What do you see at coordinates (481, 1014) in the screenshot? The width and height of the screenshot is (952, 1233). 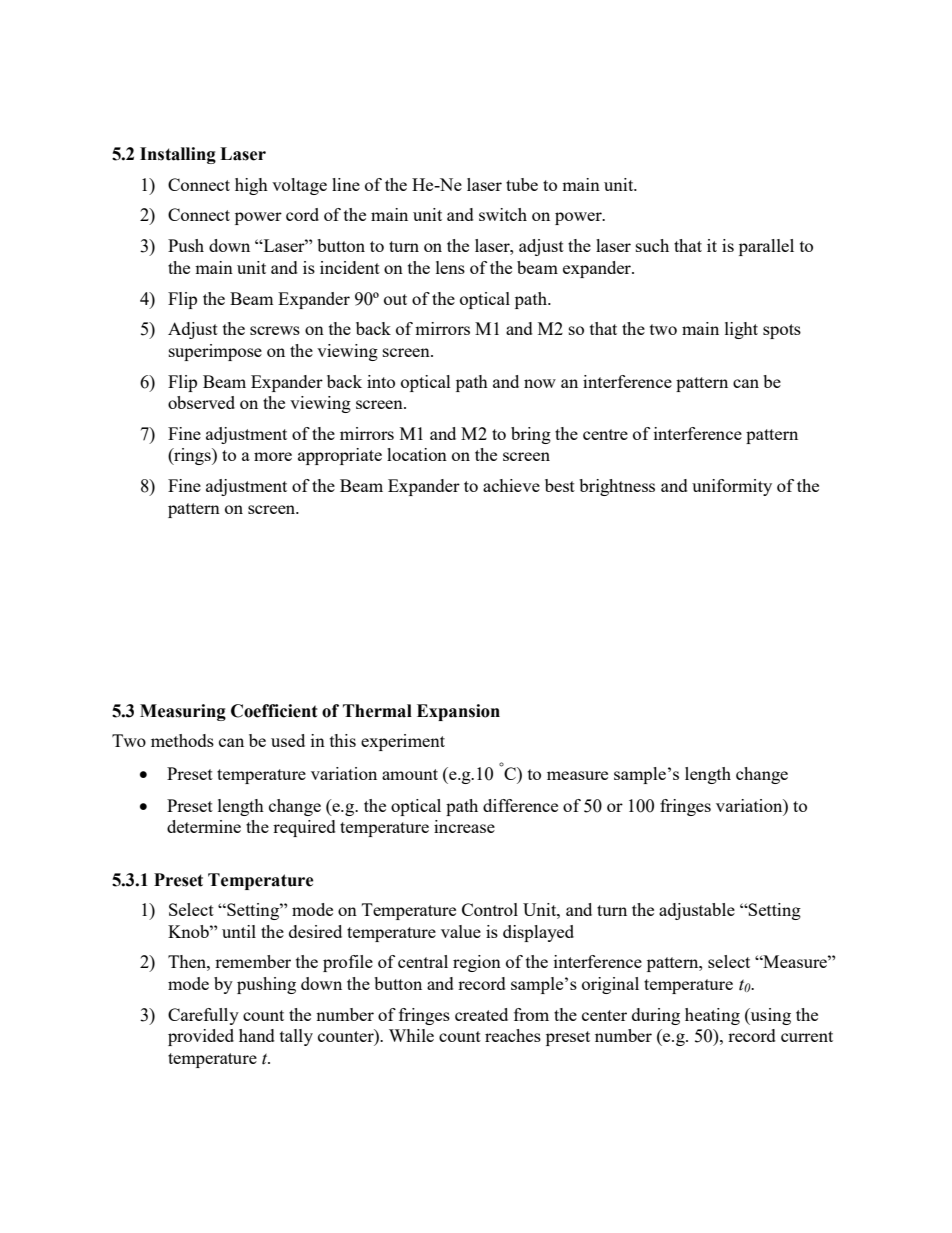 I see `created` at bounding box center [481, 1014].
